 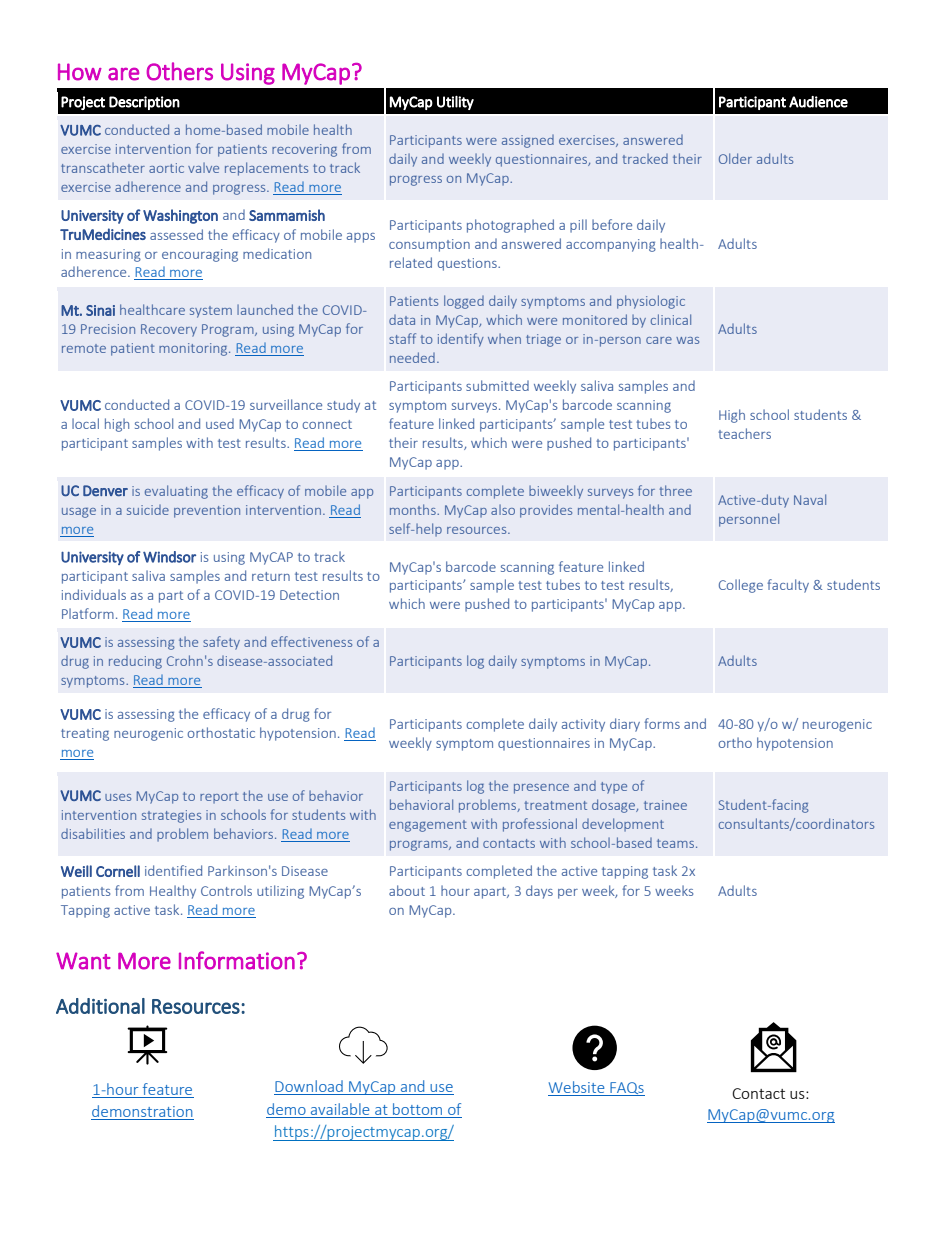 I want to click on Description, so click(x=144, y=103).
